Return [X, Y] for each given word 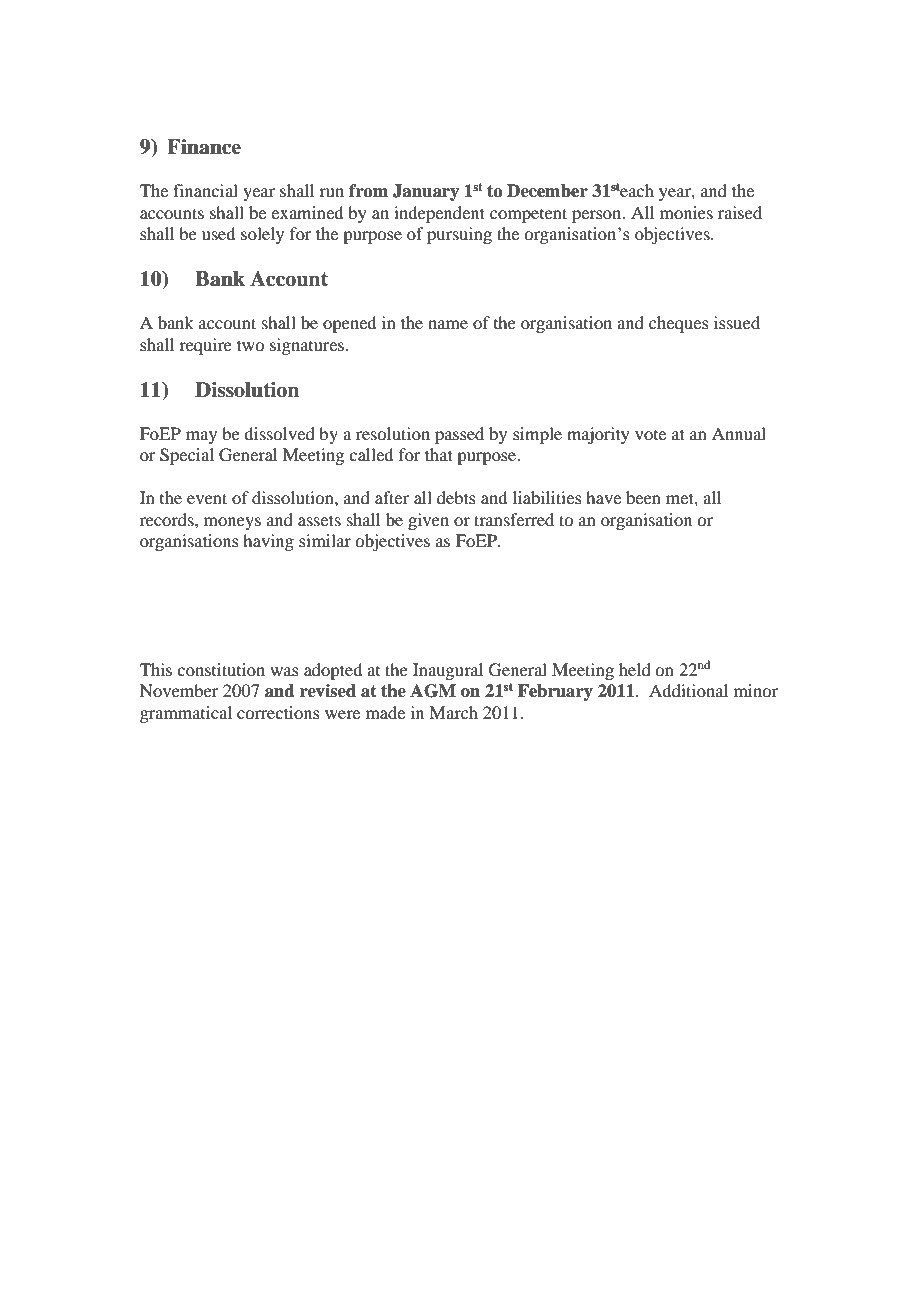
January [426, 192]
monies [686, 212]
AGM [433, 691]
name [448, 324]
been [643, 497]
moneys [232, 523]
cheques [679, 324]
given [428, 521]
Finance [204, 147]
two [250, 345]
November [179, 690]
